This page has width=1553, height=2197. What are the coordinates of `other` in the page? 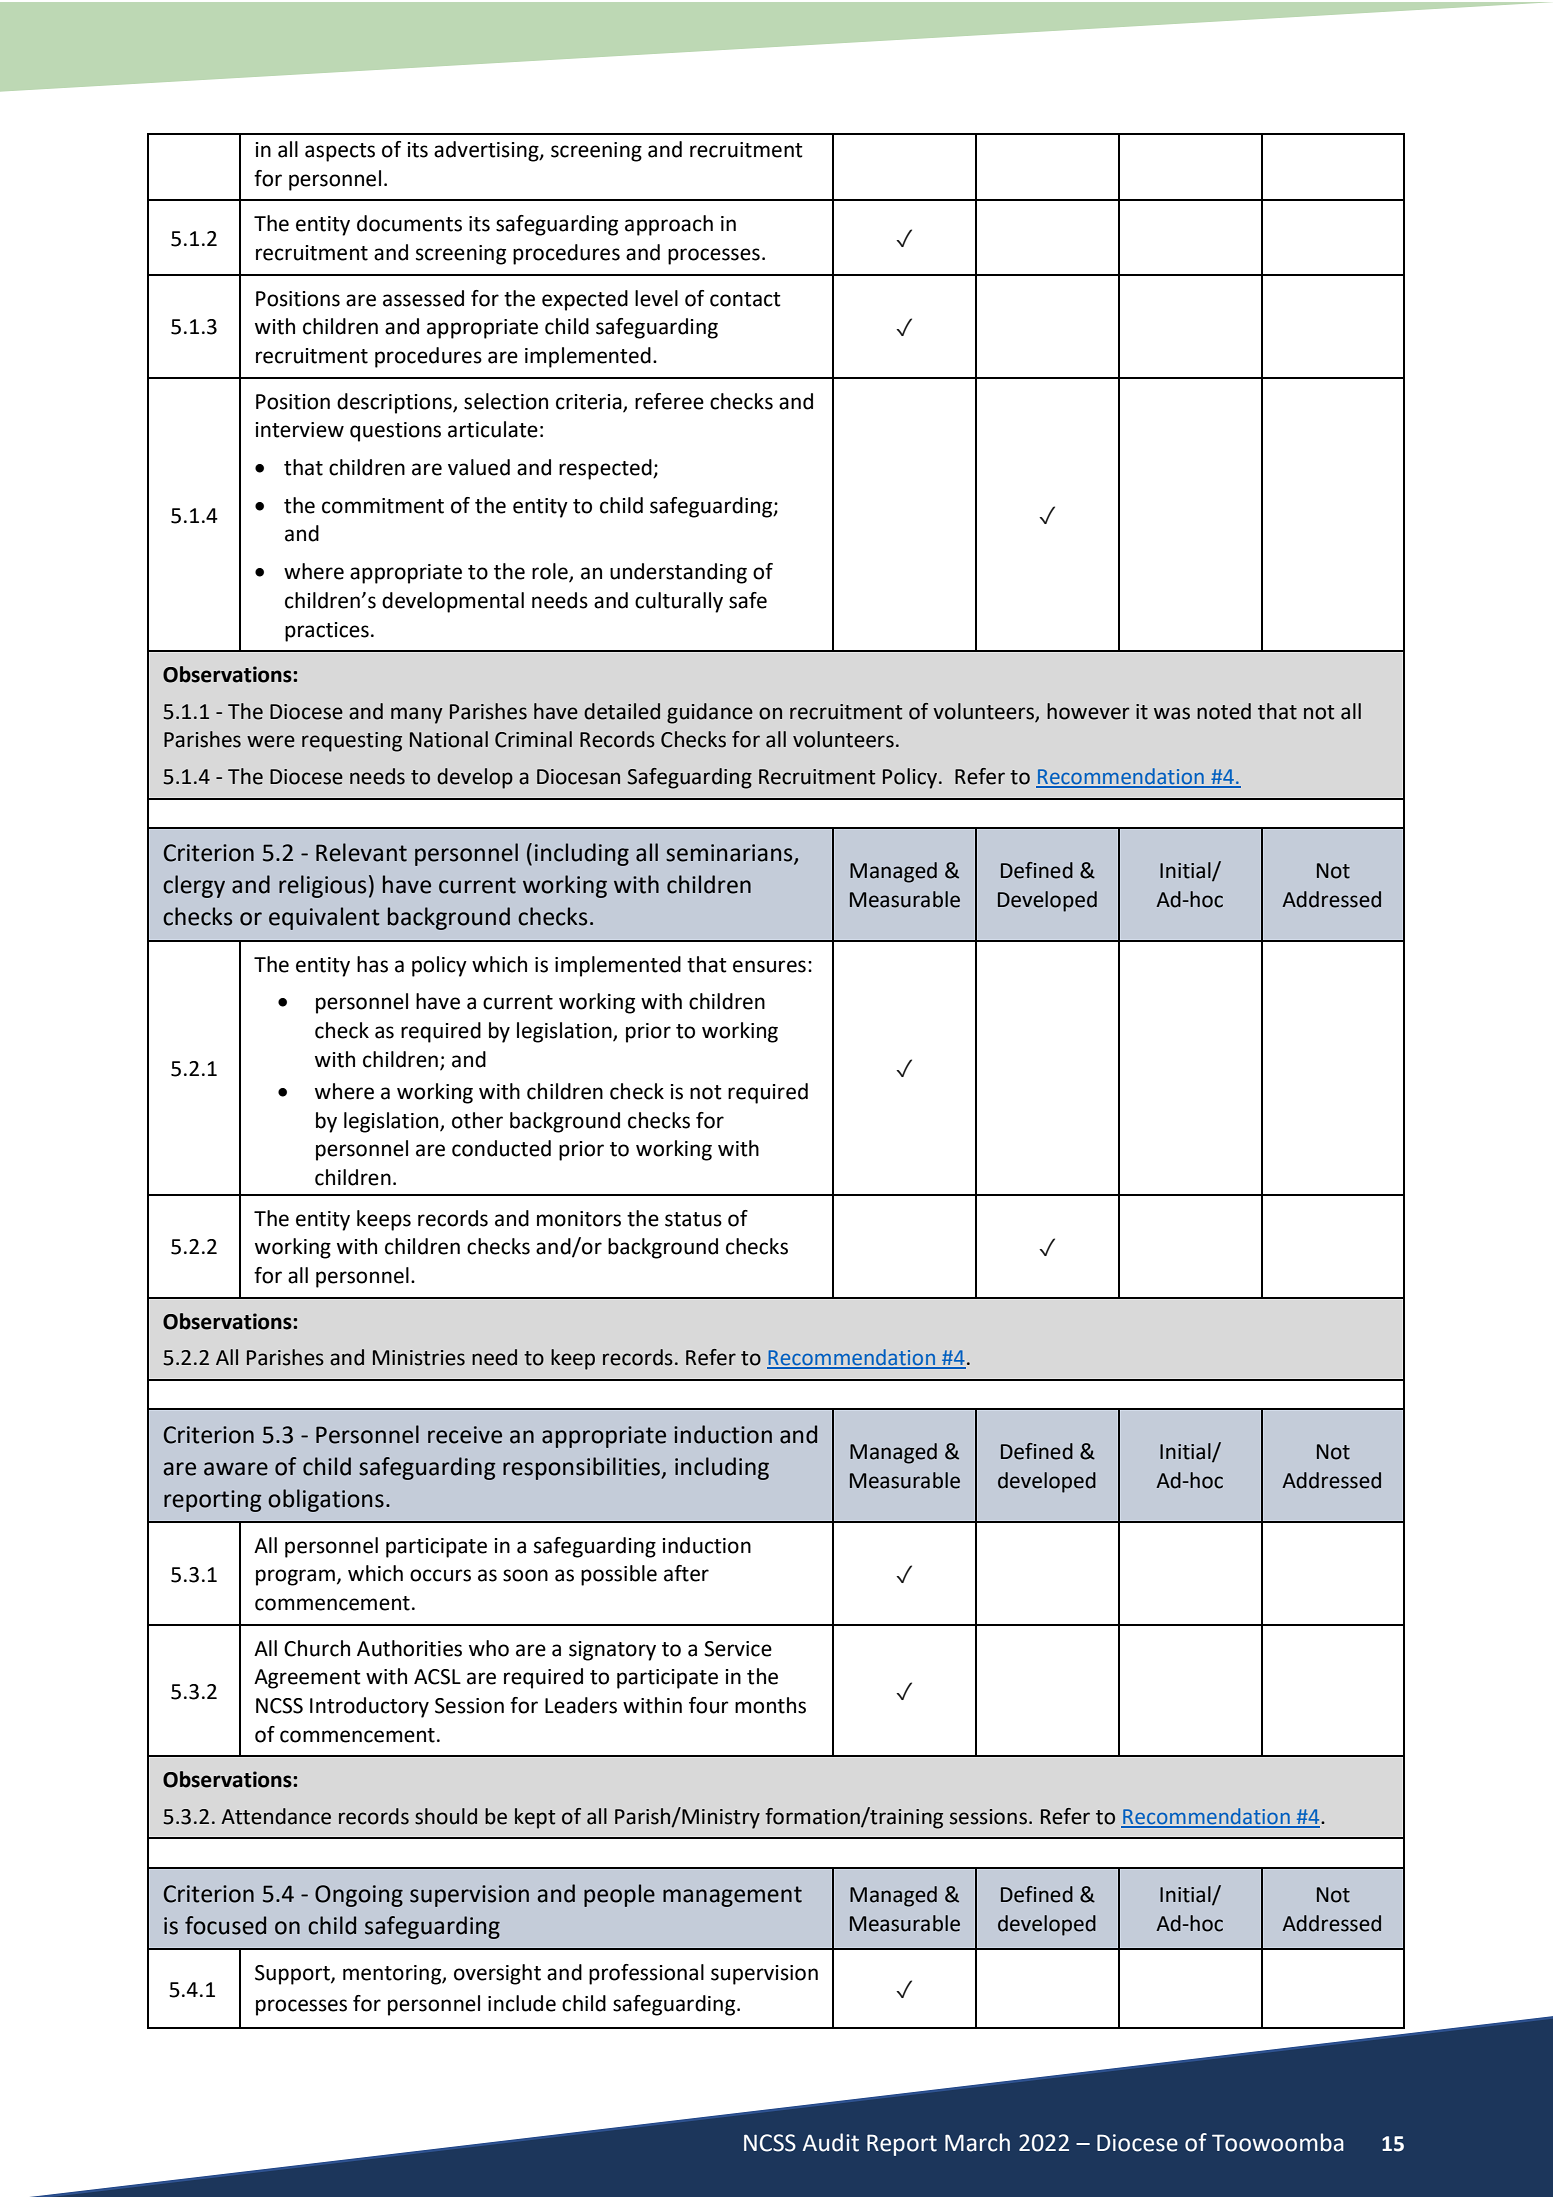 It's located at (477, 1120).
